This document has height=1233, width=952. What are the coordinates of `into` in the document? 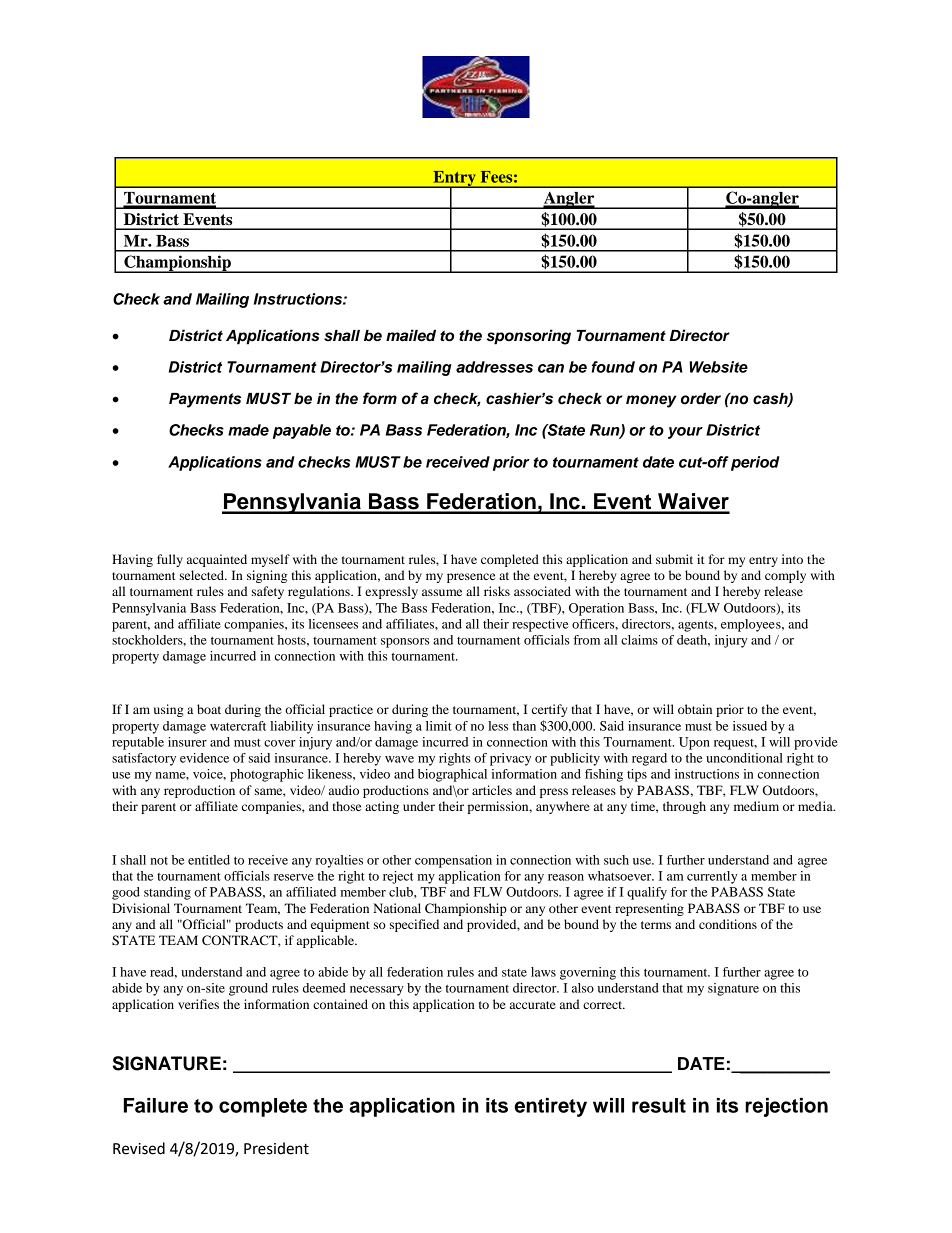 It's located at (792, 559).
